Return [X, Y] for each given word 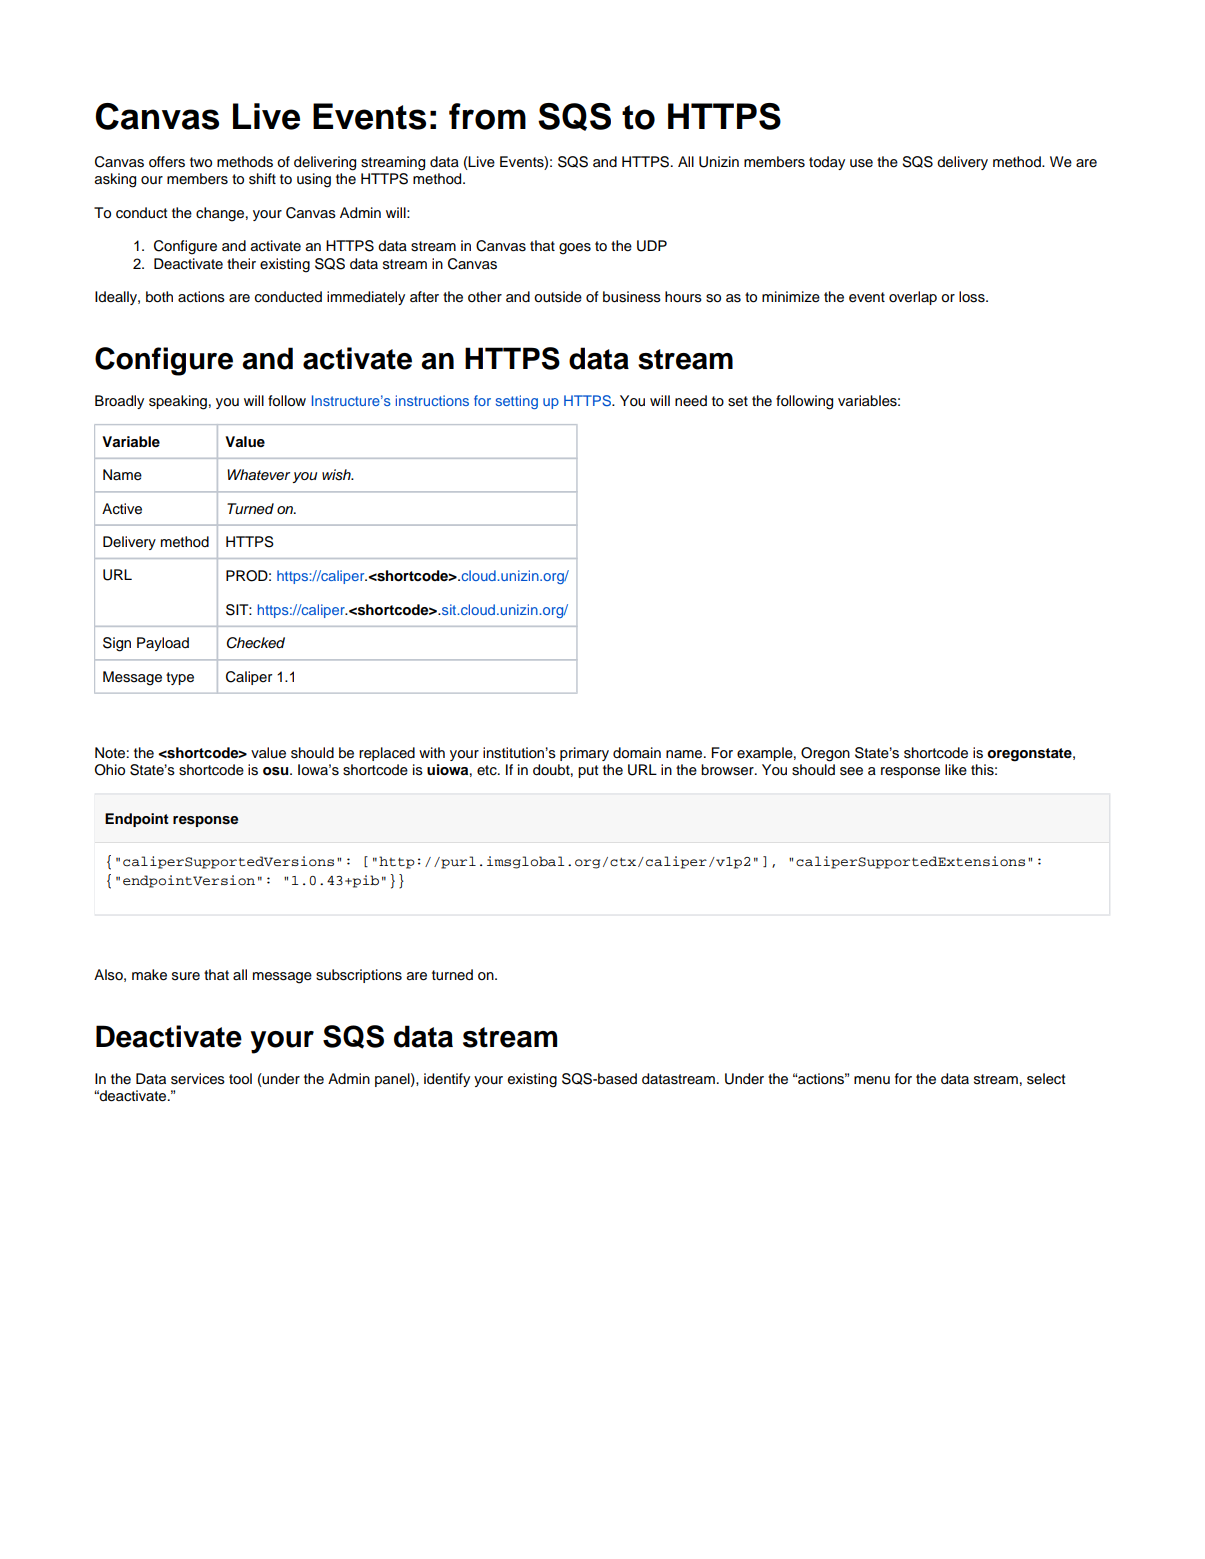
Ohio [110, 770]
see [851, 771]
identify [447, 1080]
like [956, 770]
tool [240, 1079]
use [861, 163]
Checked [256, 643]
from [487, 116]
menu [872, 1080]
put [588, 771]
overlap [913, 298]
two [201, 162]
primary [584, 754]
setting [517, 402]
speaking [178, 402]
